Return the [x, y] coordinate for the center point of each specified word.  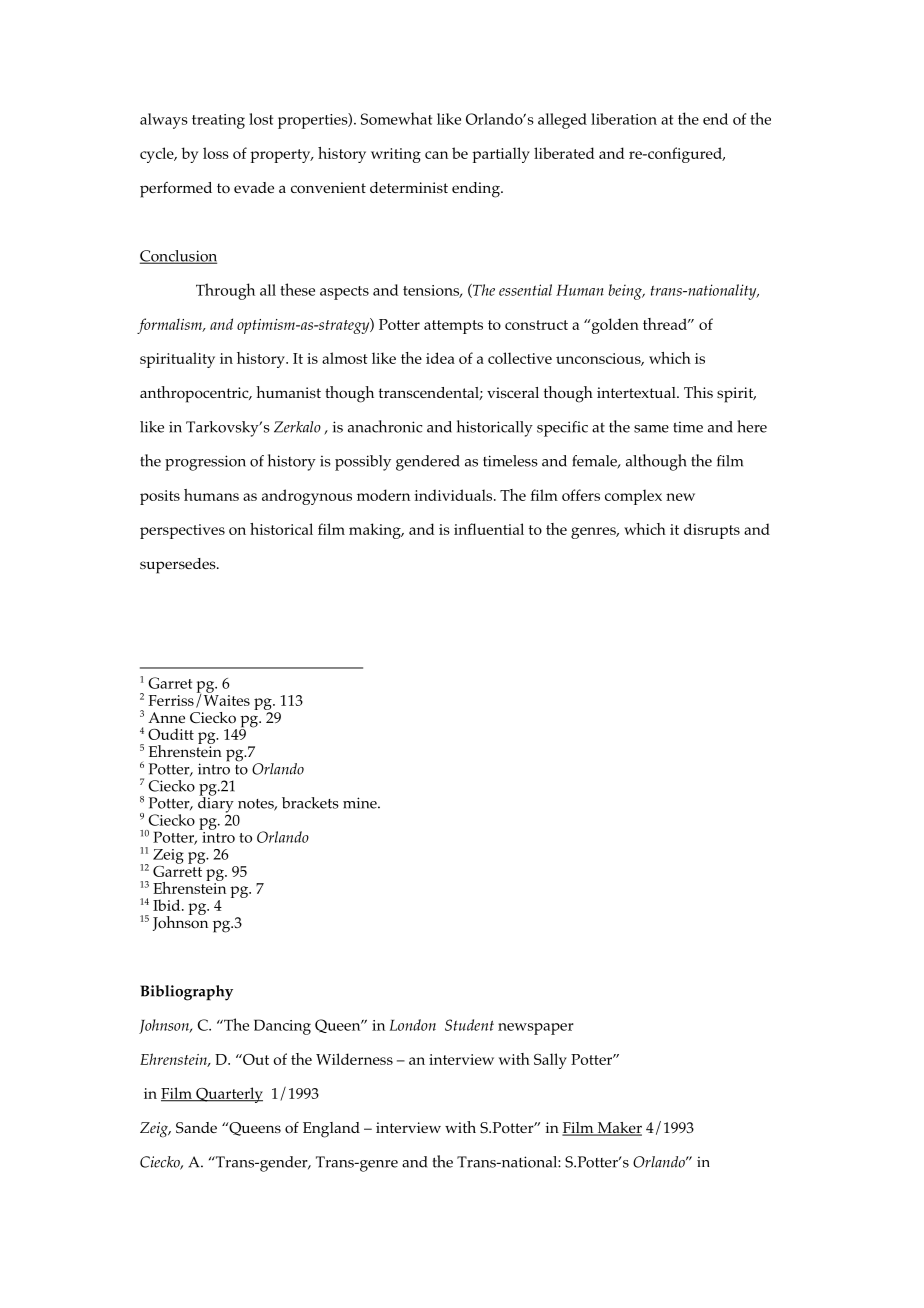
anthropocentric [195, 394]
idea [440, 358]
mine [361, 803]
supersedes [179, 566]
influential [489, 529]
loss [216, 153]
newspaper [536, 1029]
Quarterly [228, 1095]
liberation [624, 119]
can [436, 155]
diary [216, 804]
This [698, 392]
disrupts [712, 531]
